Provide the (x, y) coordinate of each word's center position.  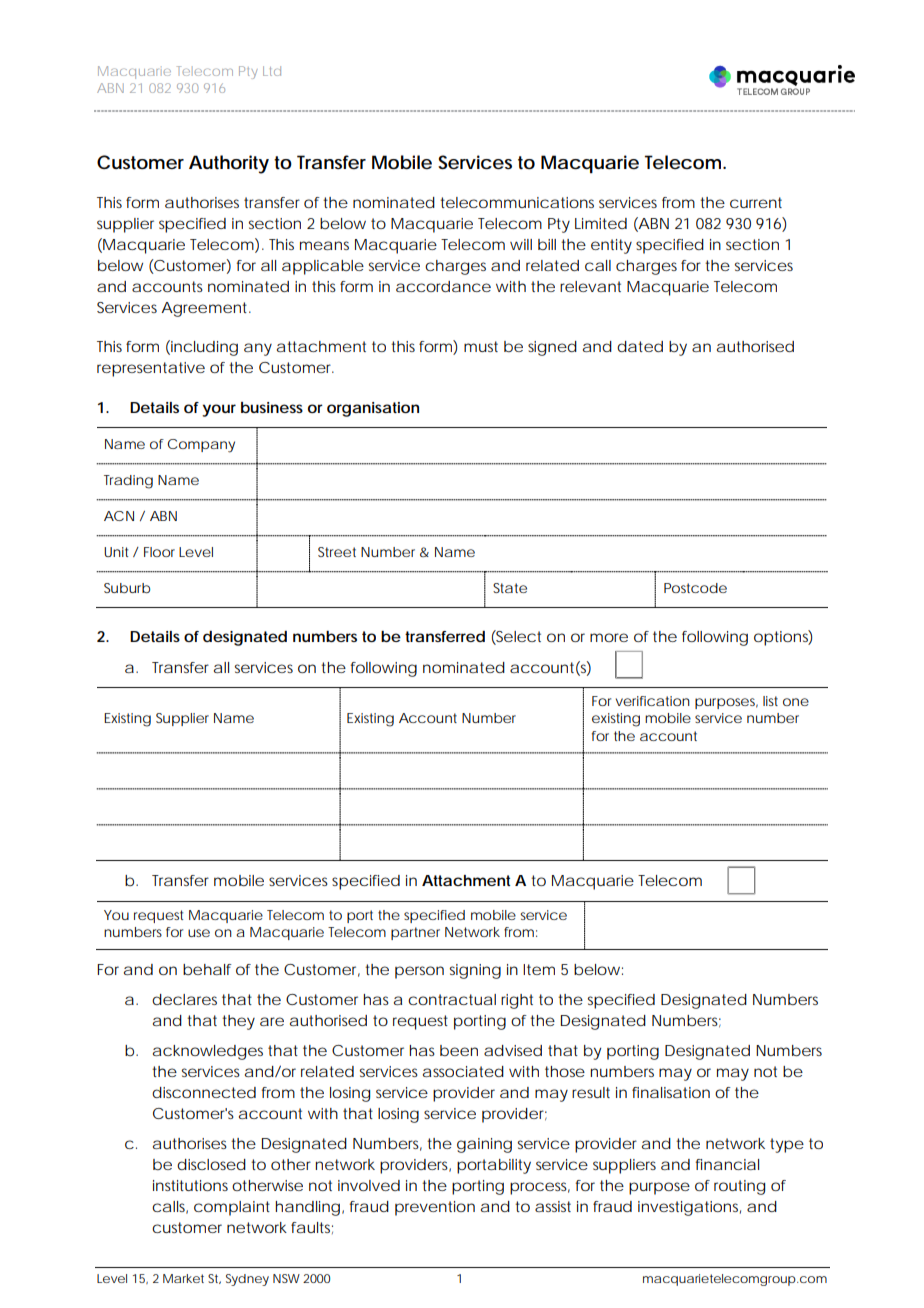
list (770, 701)
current (756, 202)
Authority (229, 164)
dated (640, 346)
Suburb (127, 588)
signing (475, 971)
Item (539, 969)
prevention (435, 1208)
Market (183, 1278)
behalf (207, 969)
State (510, 588)
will (521, 244)
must (481, 346)
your (219, 410)
